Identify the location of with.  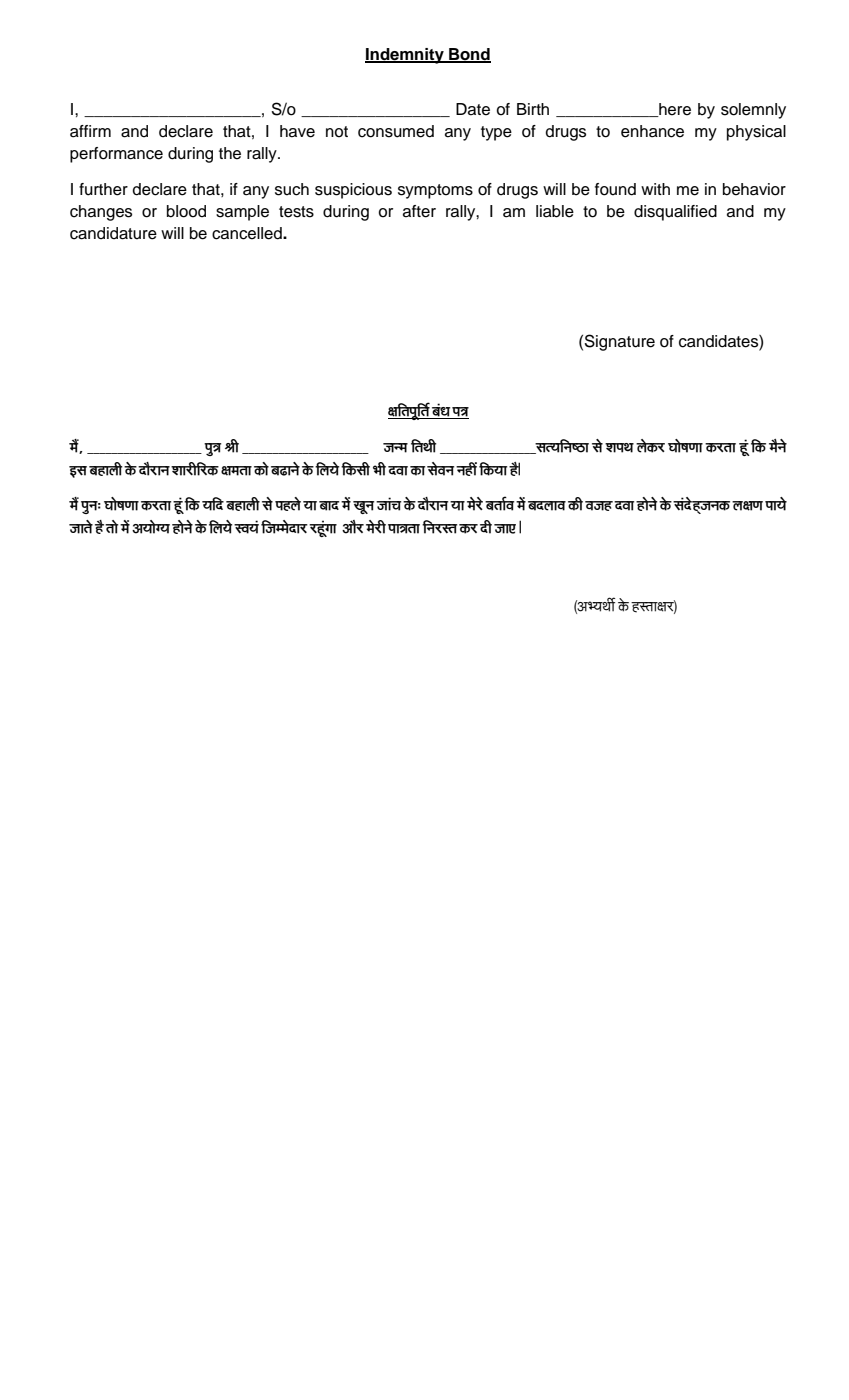
(655, 189).
